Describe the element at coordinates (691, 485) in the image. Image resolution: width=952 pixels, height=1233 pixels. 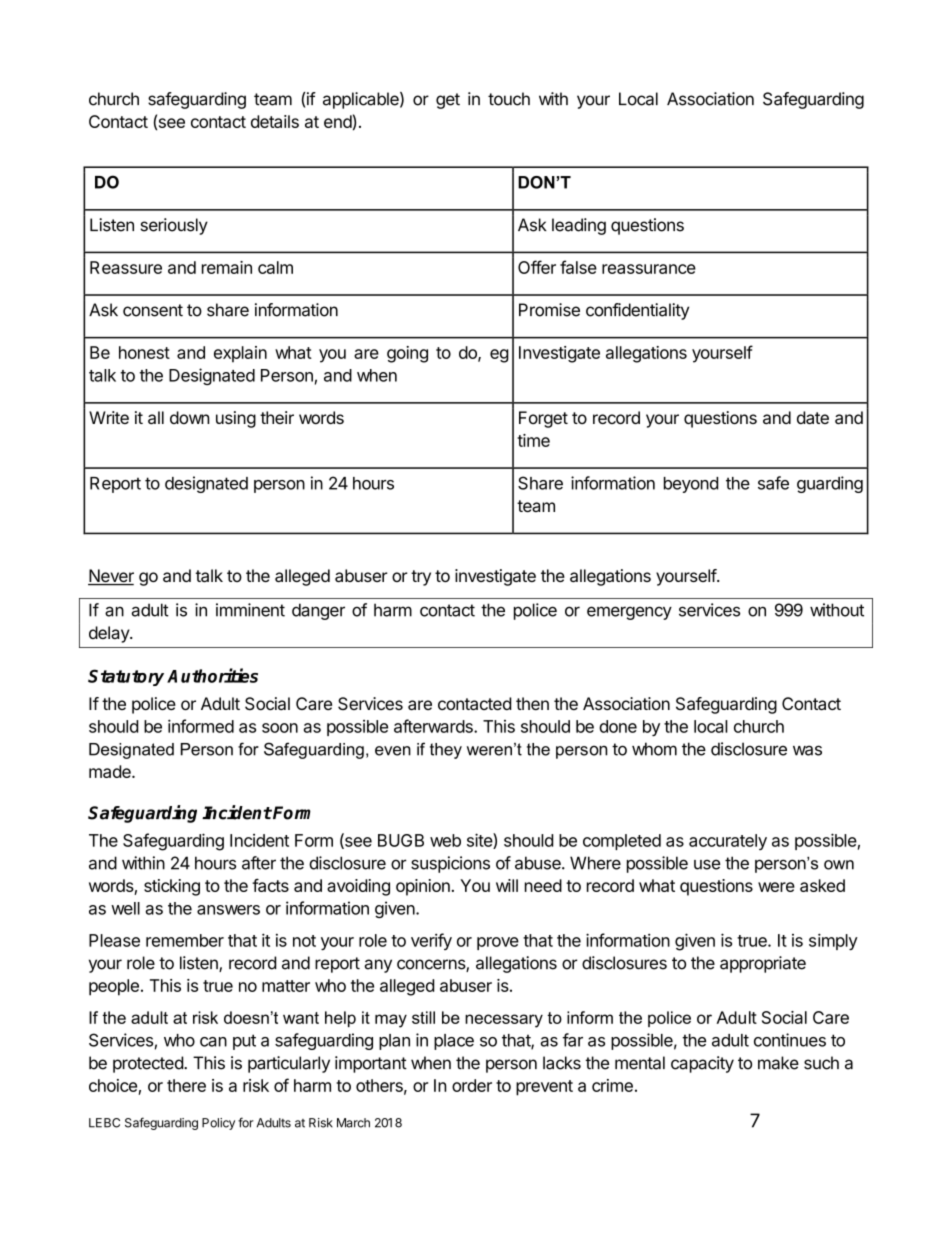
I see `beyond` at that location.
